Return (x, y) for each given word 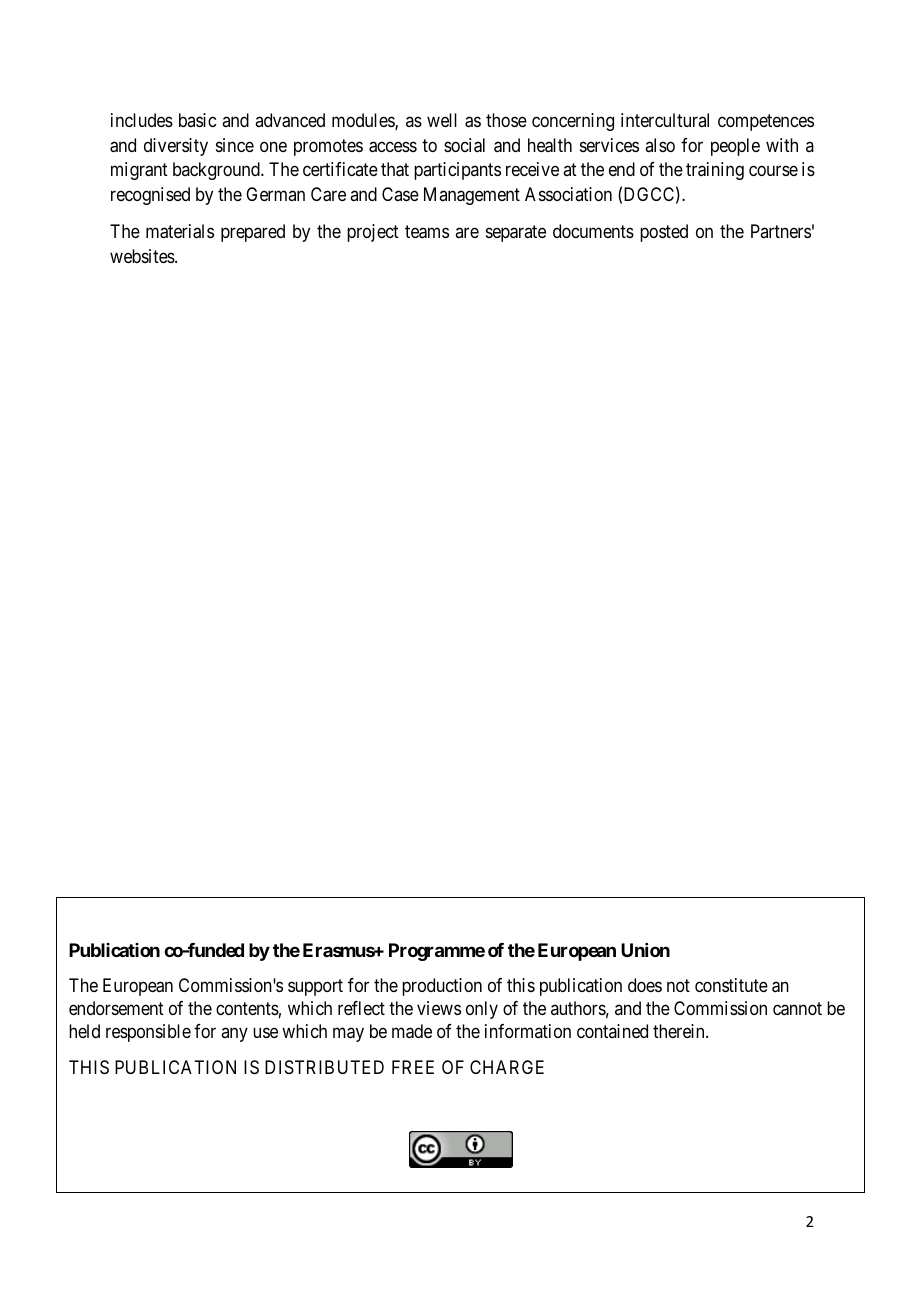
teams (427, 232)
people (735, 147)
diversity (176, 147)
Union (645, 950)
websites (143, 256)
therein (680, 1031)
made (412, 1031)
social (464, 145)
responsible (148, 1033)
